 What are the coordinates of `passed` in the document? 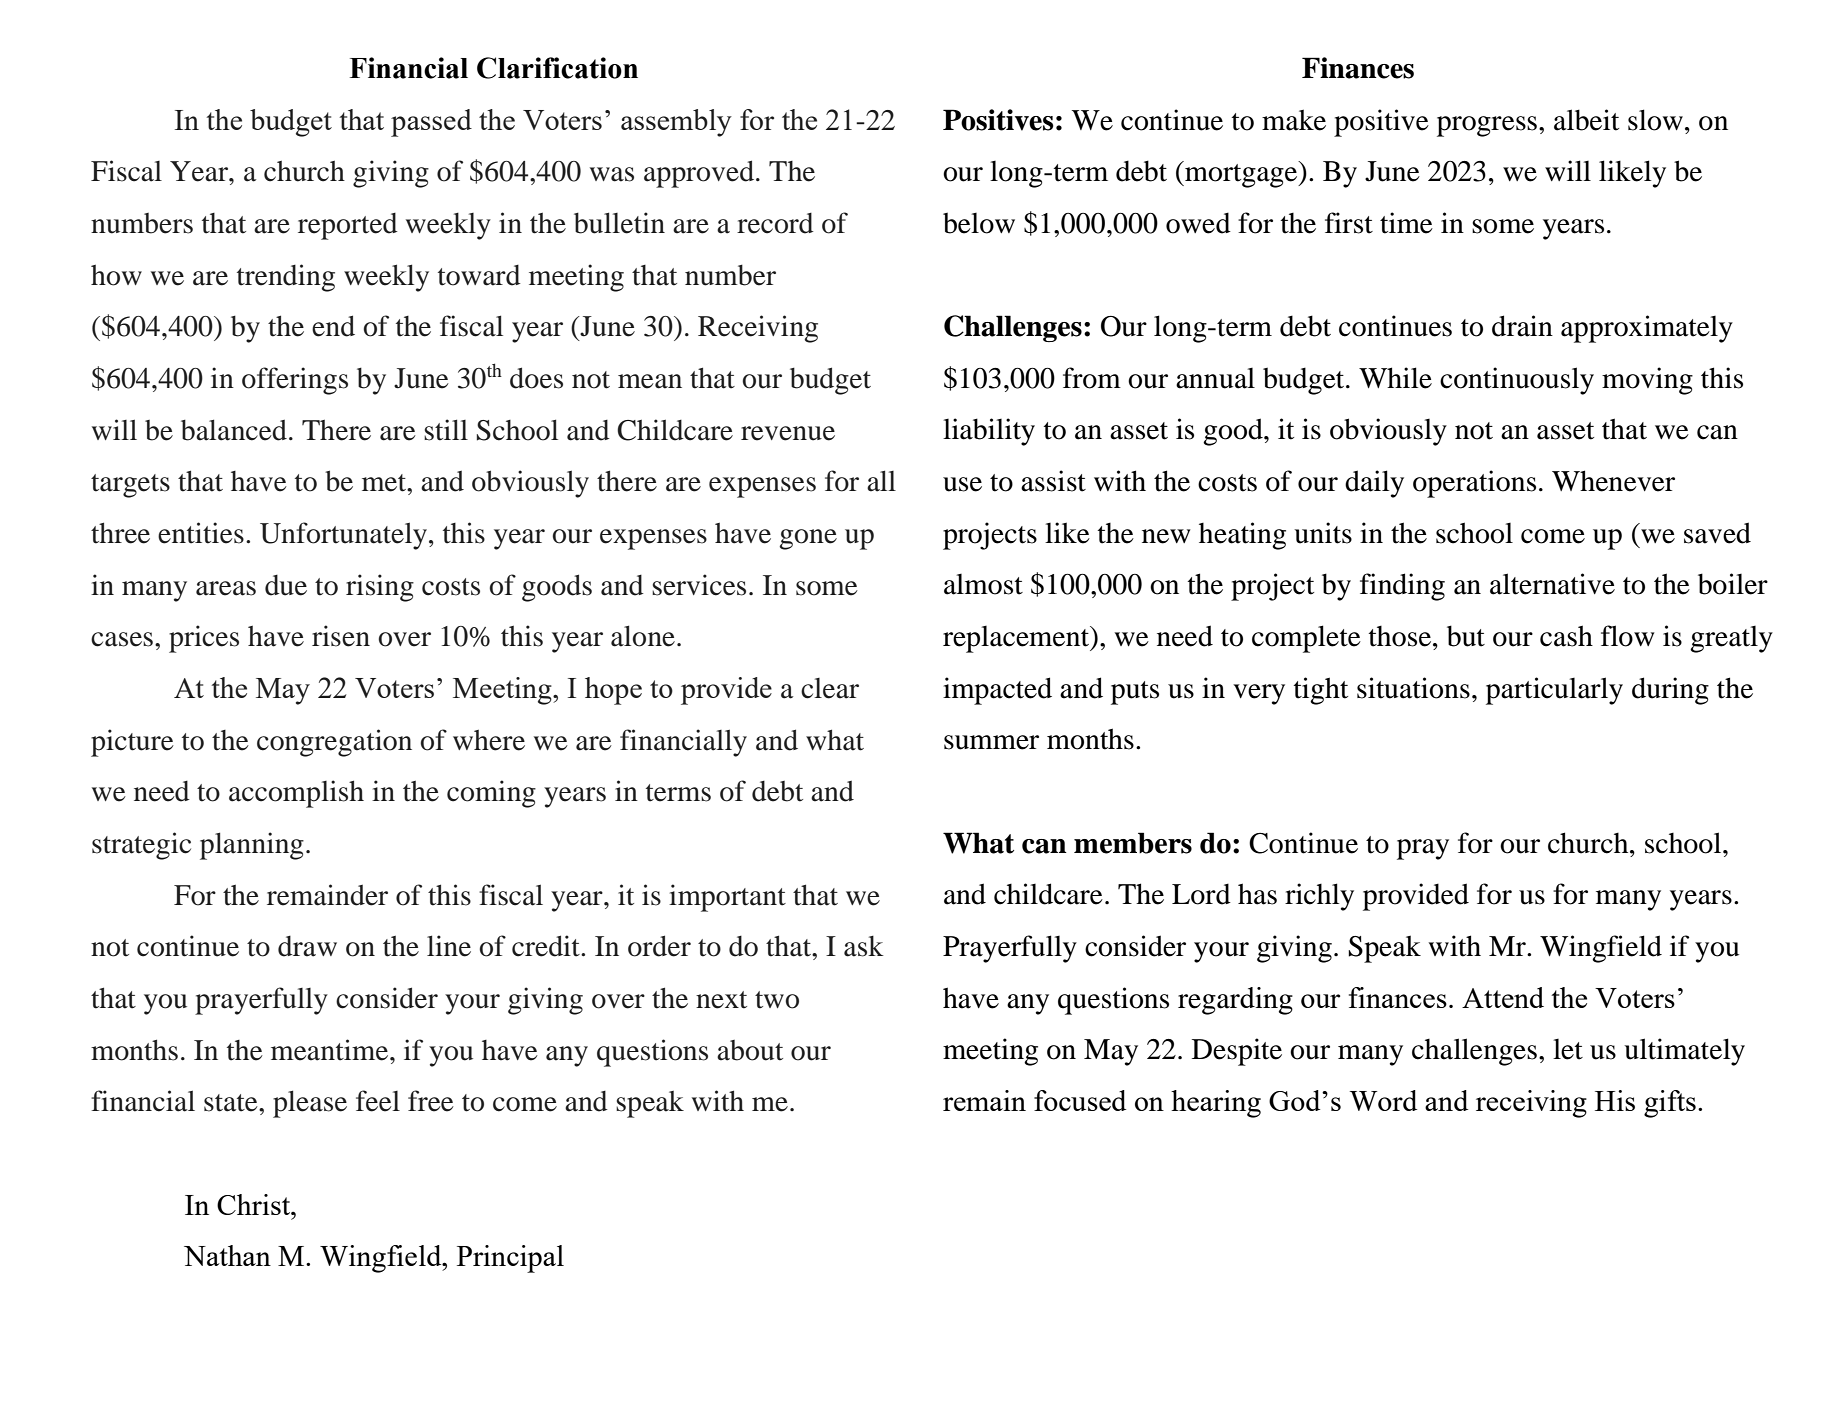 It's located at (431, 123).
